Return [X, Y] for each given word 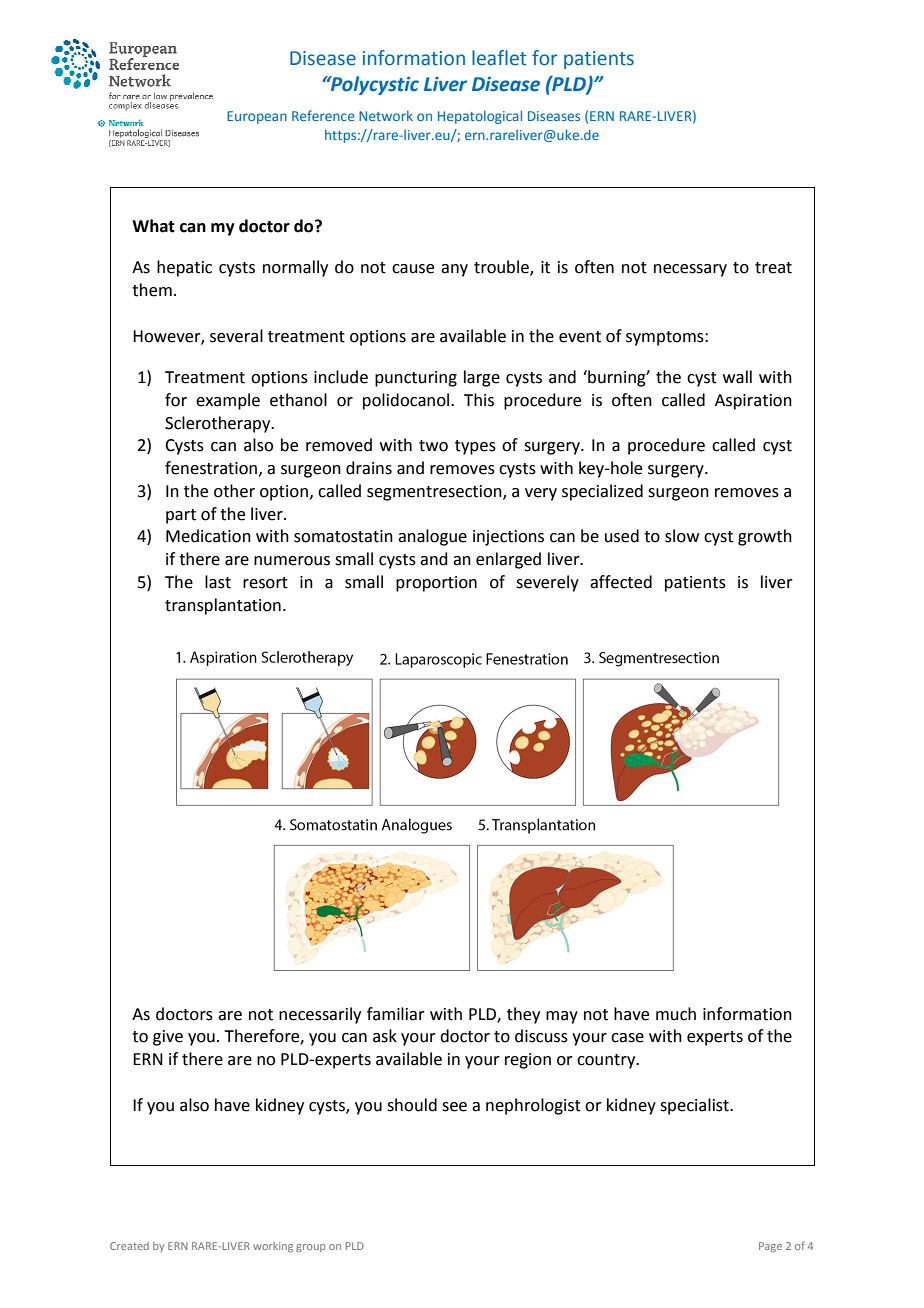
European [257, 117]
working [273, 1247]
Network [386, 116]
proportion [436, 584]
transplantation [223, 606]
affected [621, 582]
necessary [690, 270]
